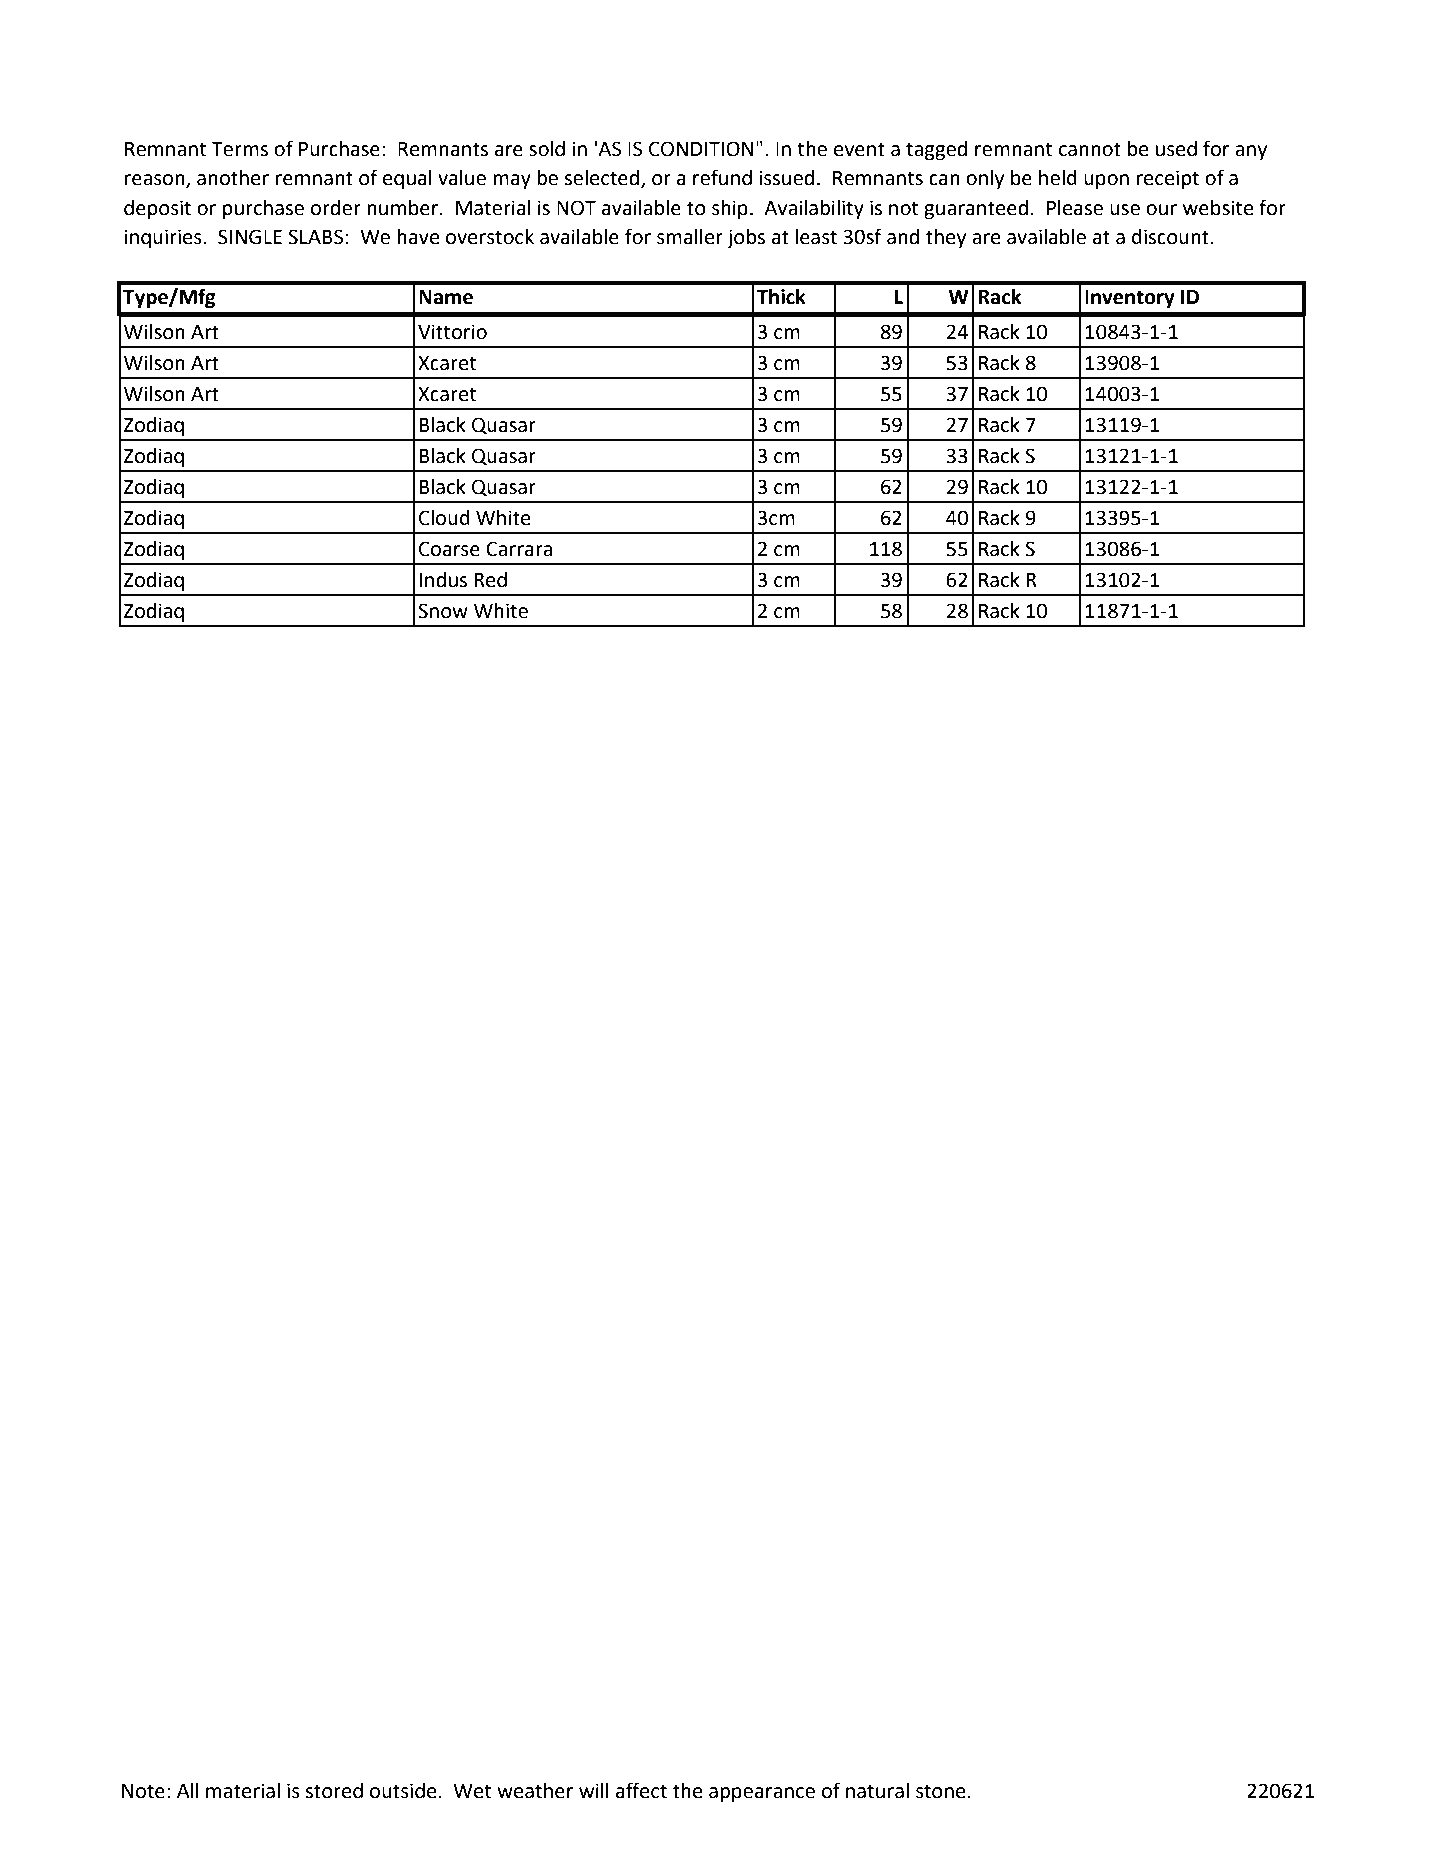  What do you see at coordinates (941, 1791) in the screenshot?
I see `stone` at bounding box center [941, 1791].
